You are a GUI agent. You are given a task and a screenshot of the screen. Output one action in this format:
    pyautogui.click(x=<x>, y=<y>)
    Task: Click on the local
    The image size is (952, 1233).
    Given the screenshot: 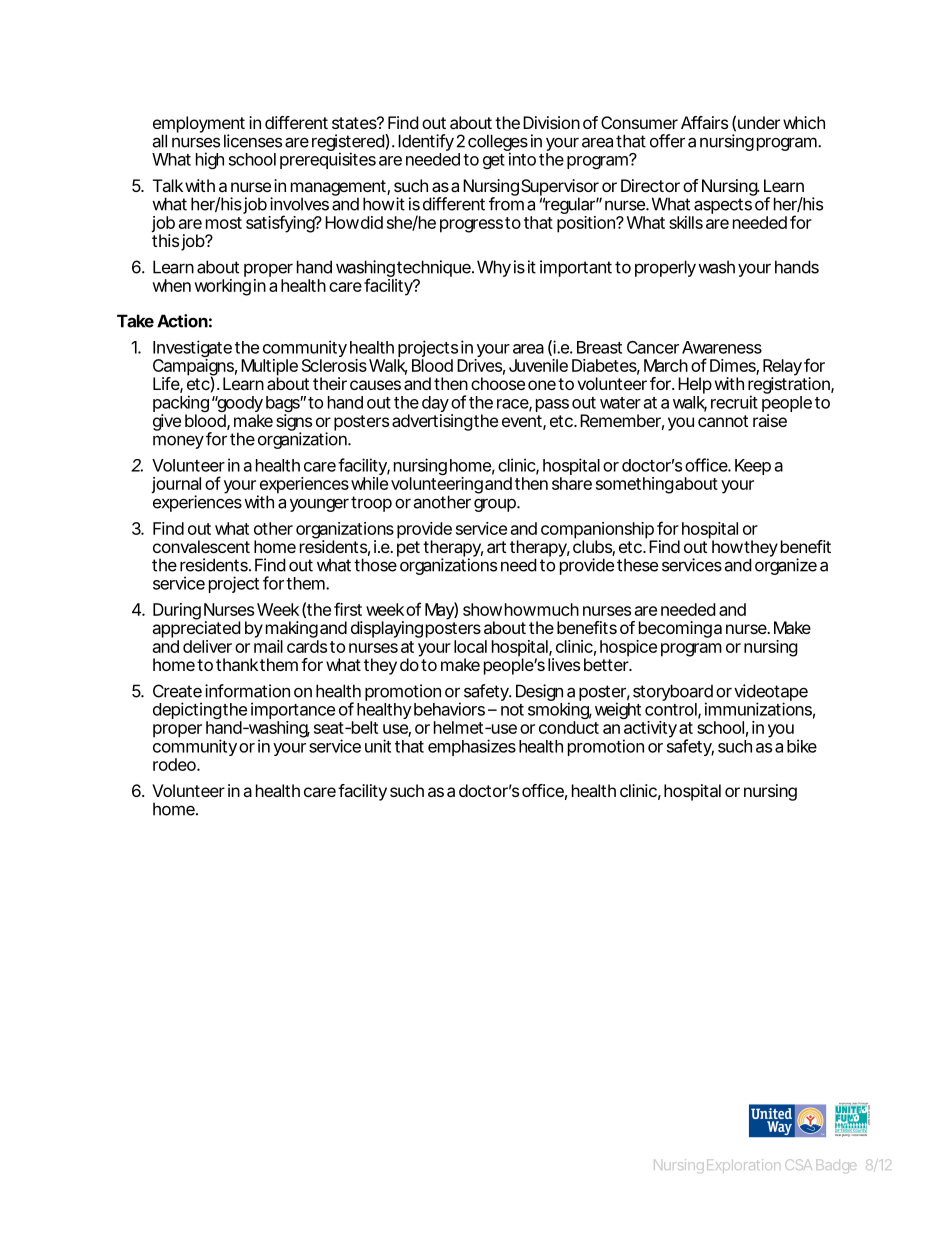 What is the action you would take?
    pyautogui.click(x=470, y=646)
